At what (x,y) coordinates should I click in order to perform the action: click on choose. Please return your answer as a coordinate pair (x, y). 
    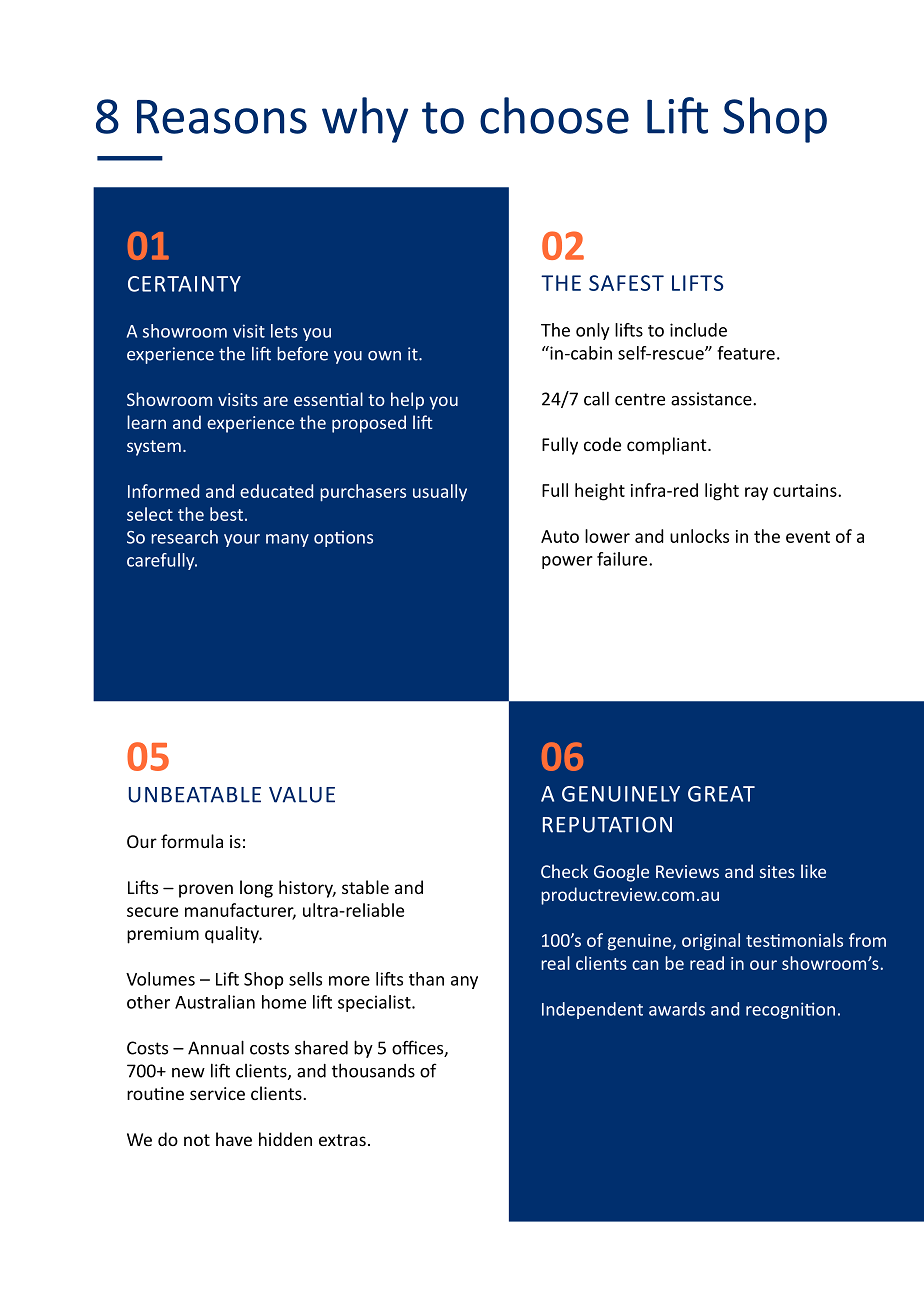
    Looking at the image, I should click on (554, 115).
